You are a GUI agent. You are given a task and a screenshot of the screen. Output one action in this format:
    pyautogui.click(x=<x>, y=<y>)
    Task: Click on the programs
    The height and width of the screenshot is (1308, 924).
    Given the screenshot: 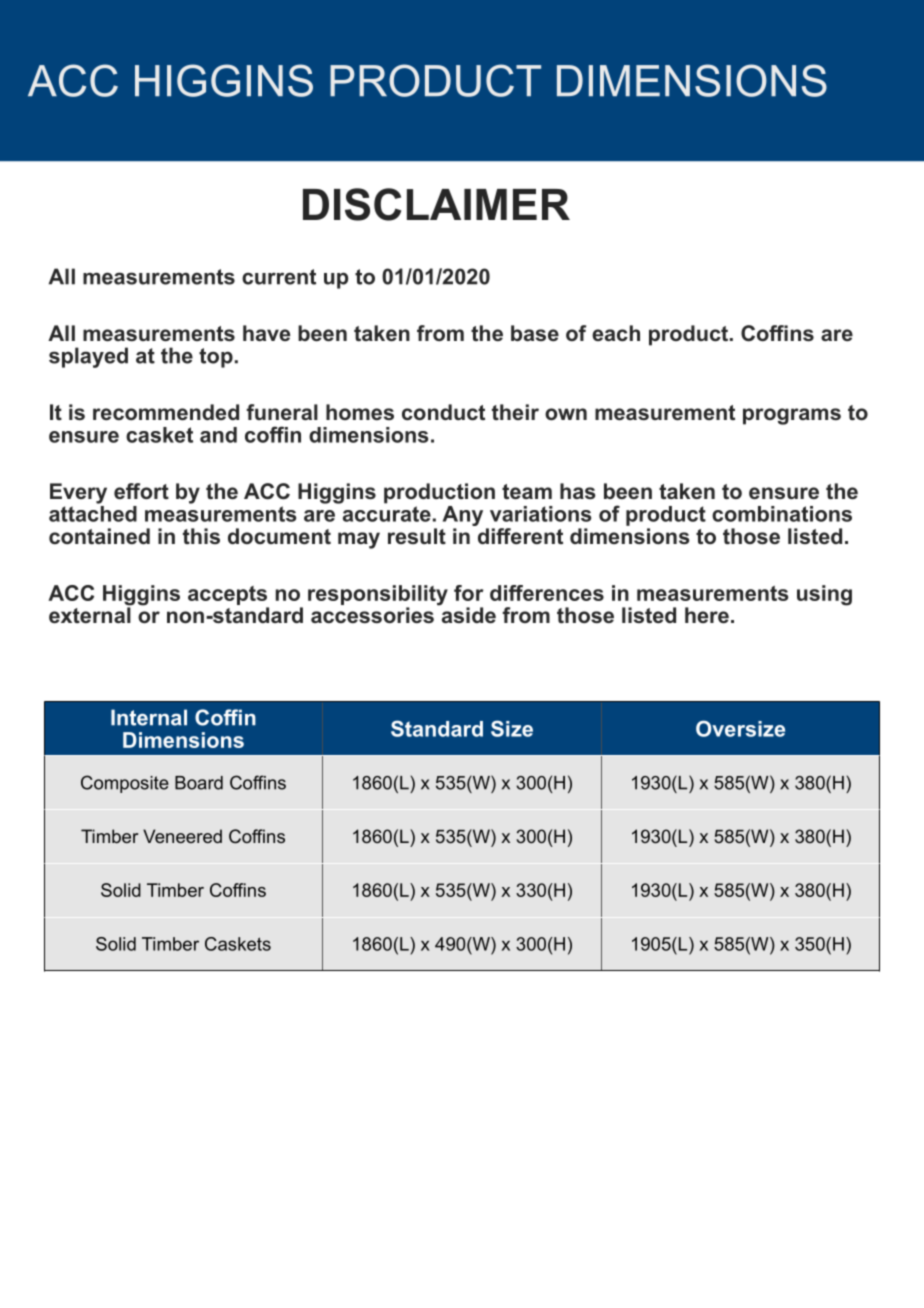 What is the action you would take?
    pyautogui.click(x=792, y=416)
